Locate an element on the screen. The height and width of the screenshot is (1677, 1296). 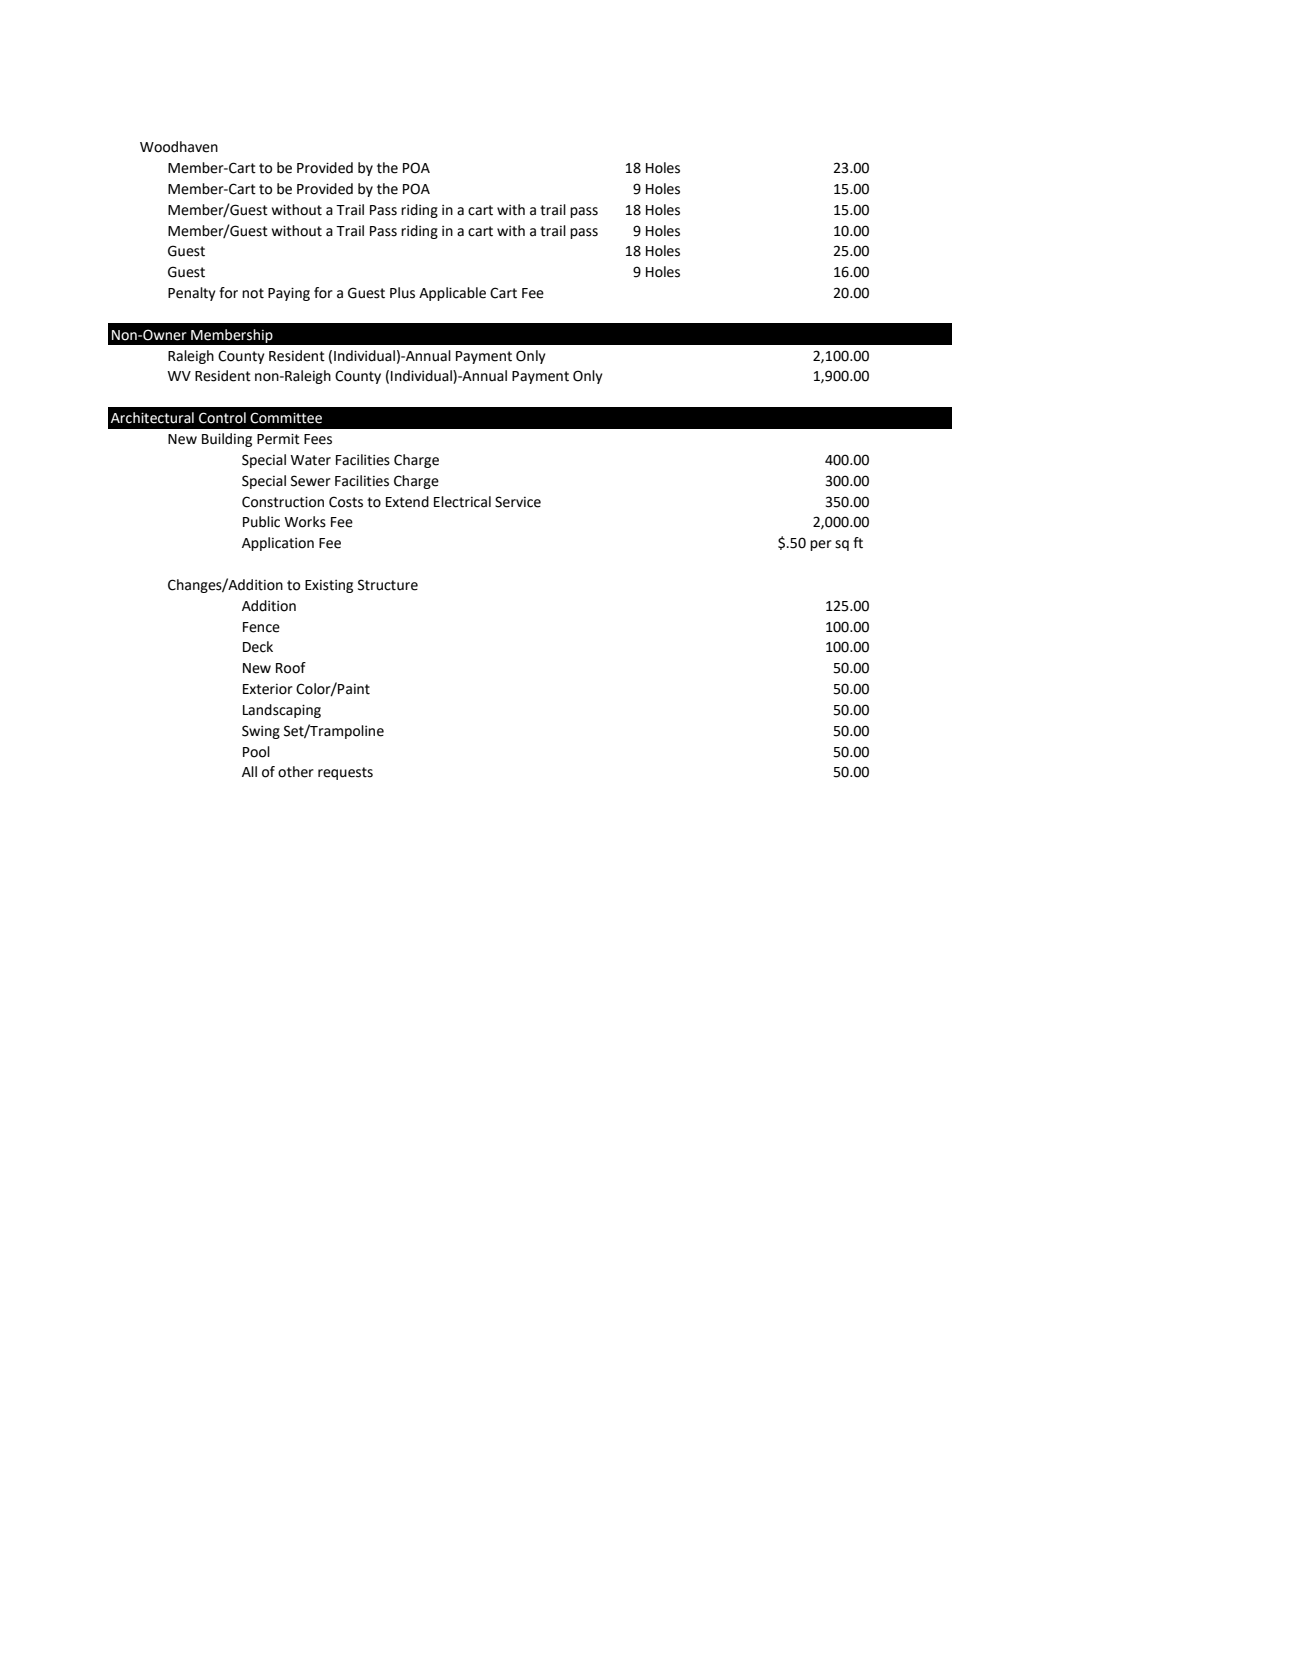
Penalty is located at coordinates (192, 294).
